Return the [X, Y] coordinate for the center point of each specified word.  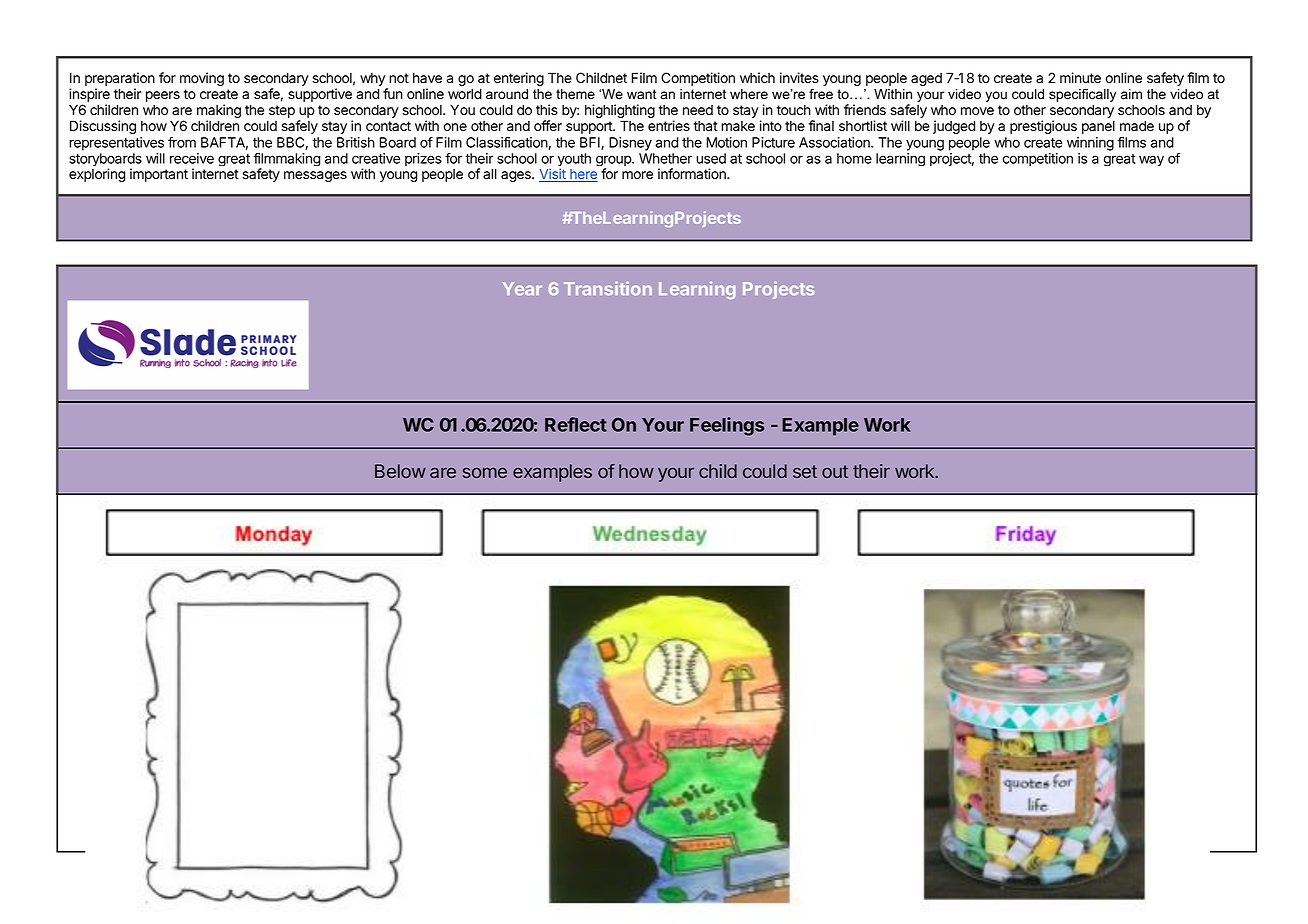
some [485, 472]
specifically [1082, 95]
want [642, 94]
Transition [608, 288]
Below [400, 471]
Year [522, 288]
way [1151, 160]
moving [202, 79]
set [805, 471]
